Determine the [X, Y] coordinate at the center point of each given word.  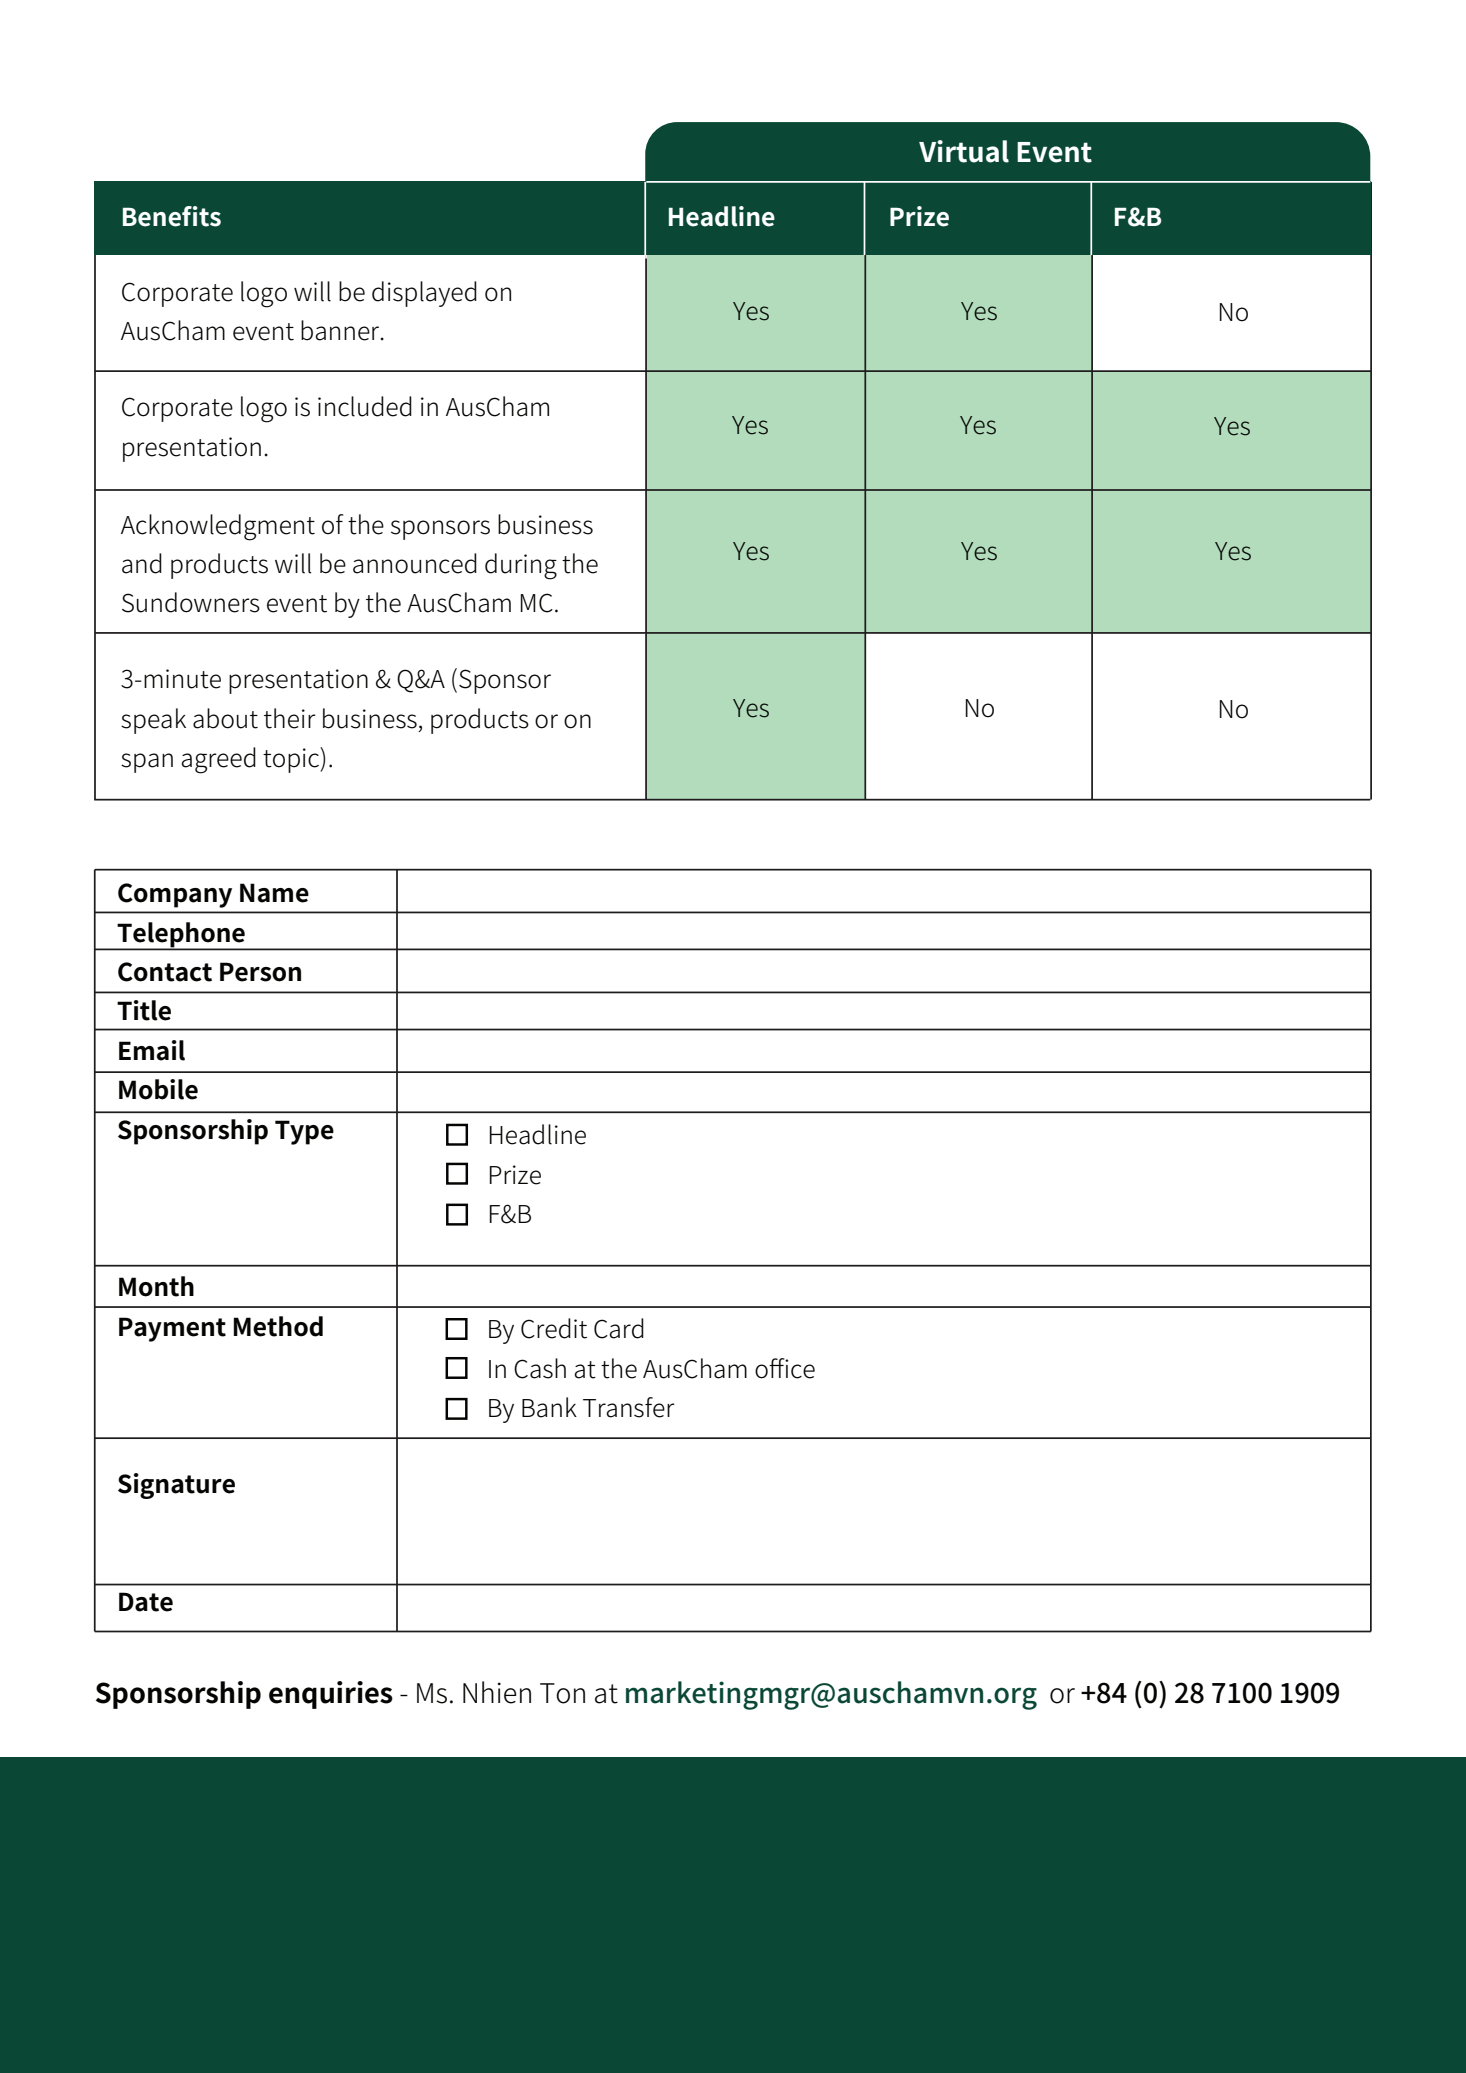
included [365, 406]
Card [619, 1328]
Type [304, 1132]
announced [415, 563]
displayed [424, 294]
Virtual [964, 151]
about [225, 718]
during [521, 566]
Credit [554, 1328]
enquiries [331, 1695]
